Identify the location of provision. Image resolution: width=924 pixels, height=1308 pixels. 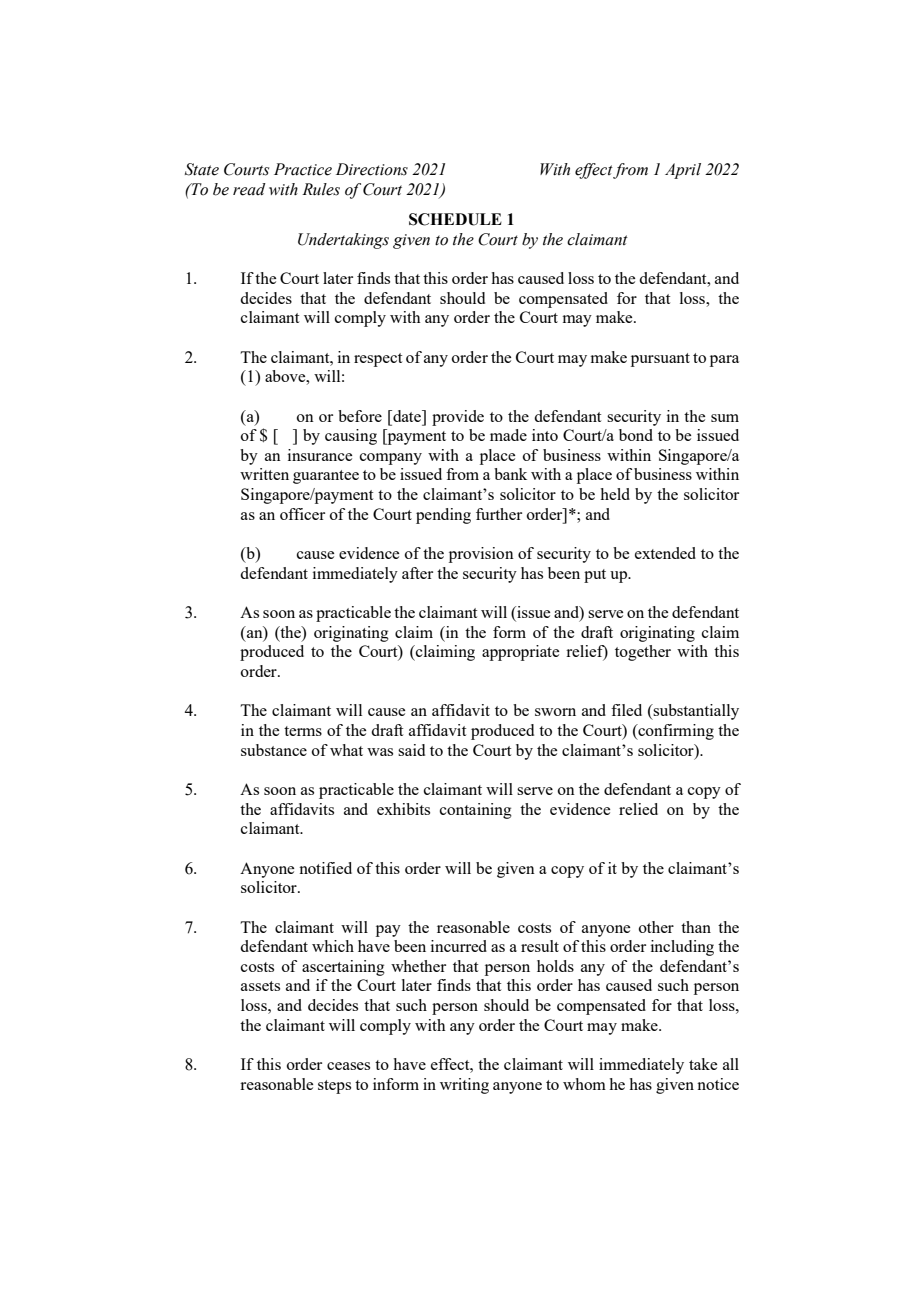
(481, 555).
